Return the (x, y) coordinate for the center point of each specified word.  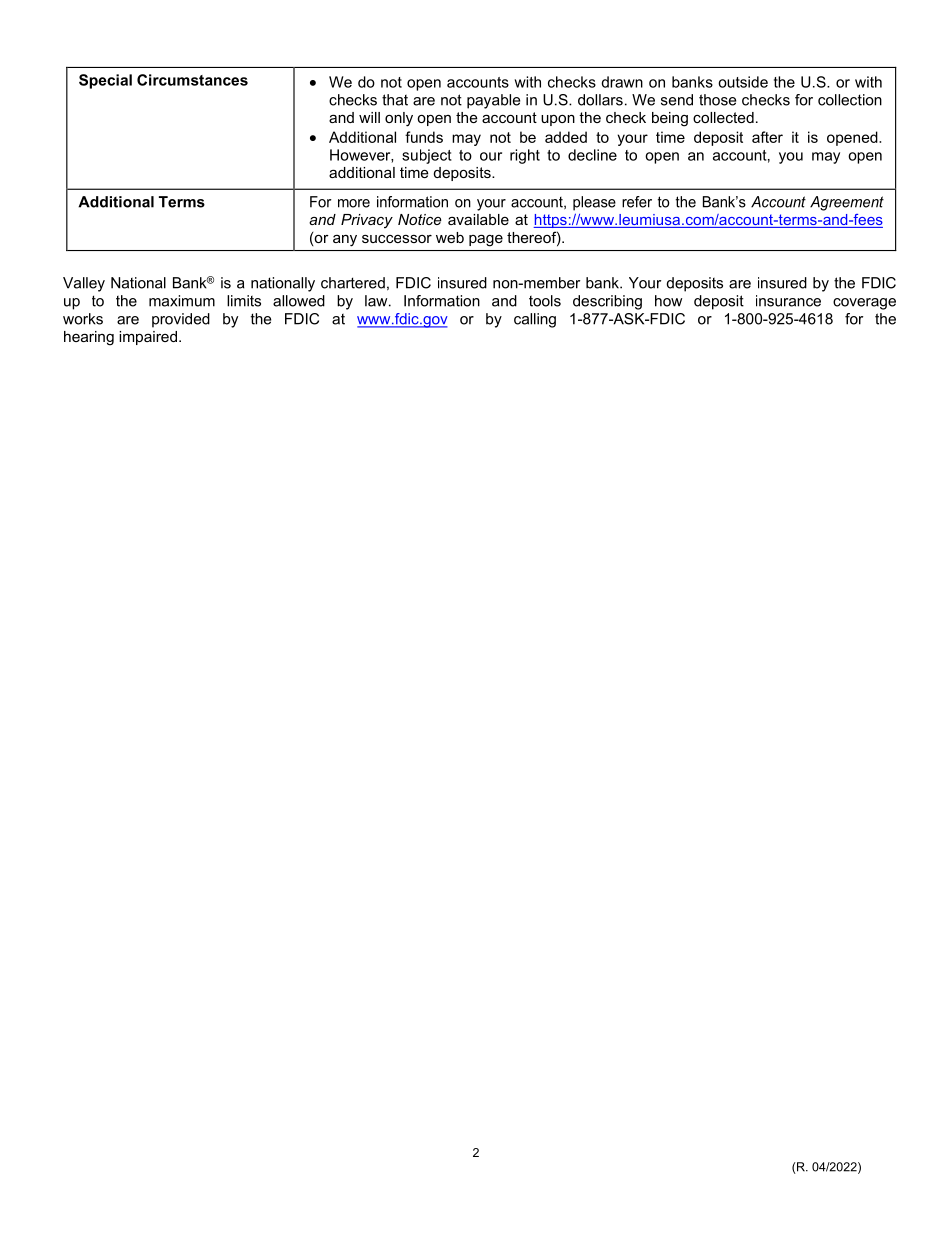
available (478, 219)
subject (427, 156)
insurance (788, 301)
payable (493, 101)
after (767, 137)
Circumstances (192, 80)
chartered (353, 283)
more (354, 203)
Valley (84, 284)
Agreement (847, 203)
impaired (148, 338)
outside (743, 82)
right (525, 156)
